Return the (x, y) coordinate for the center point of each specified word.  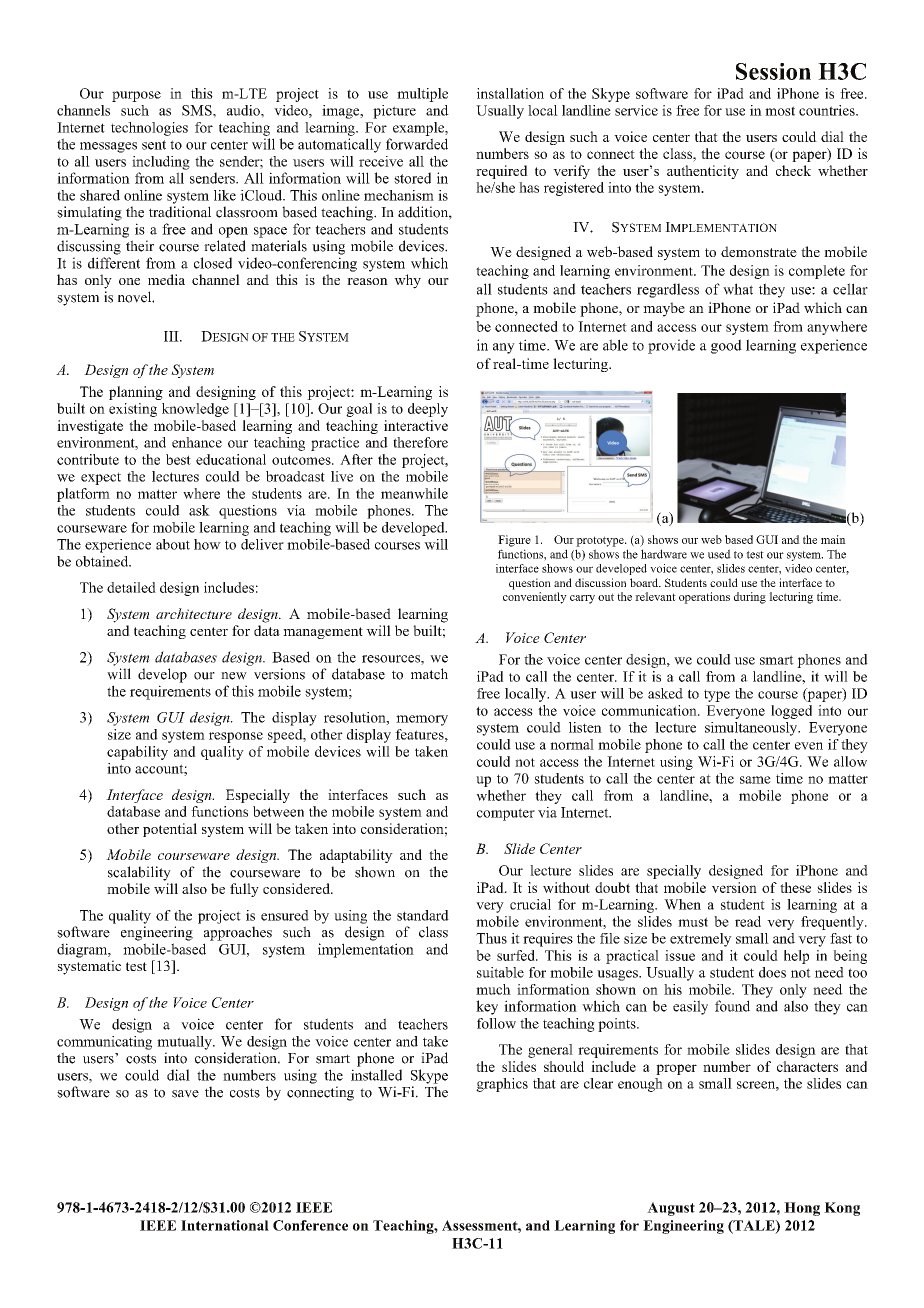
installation (510, 93)
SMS (198, 110)
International (225, 1225)
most (780, 111)
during (750, 598)
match (429, 674)
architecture (194, 613)
